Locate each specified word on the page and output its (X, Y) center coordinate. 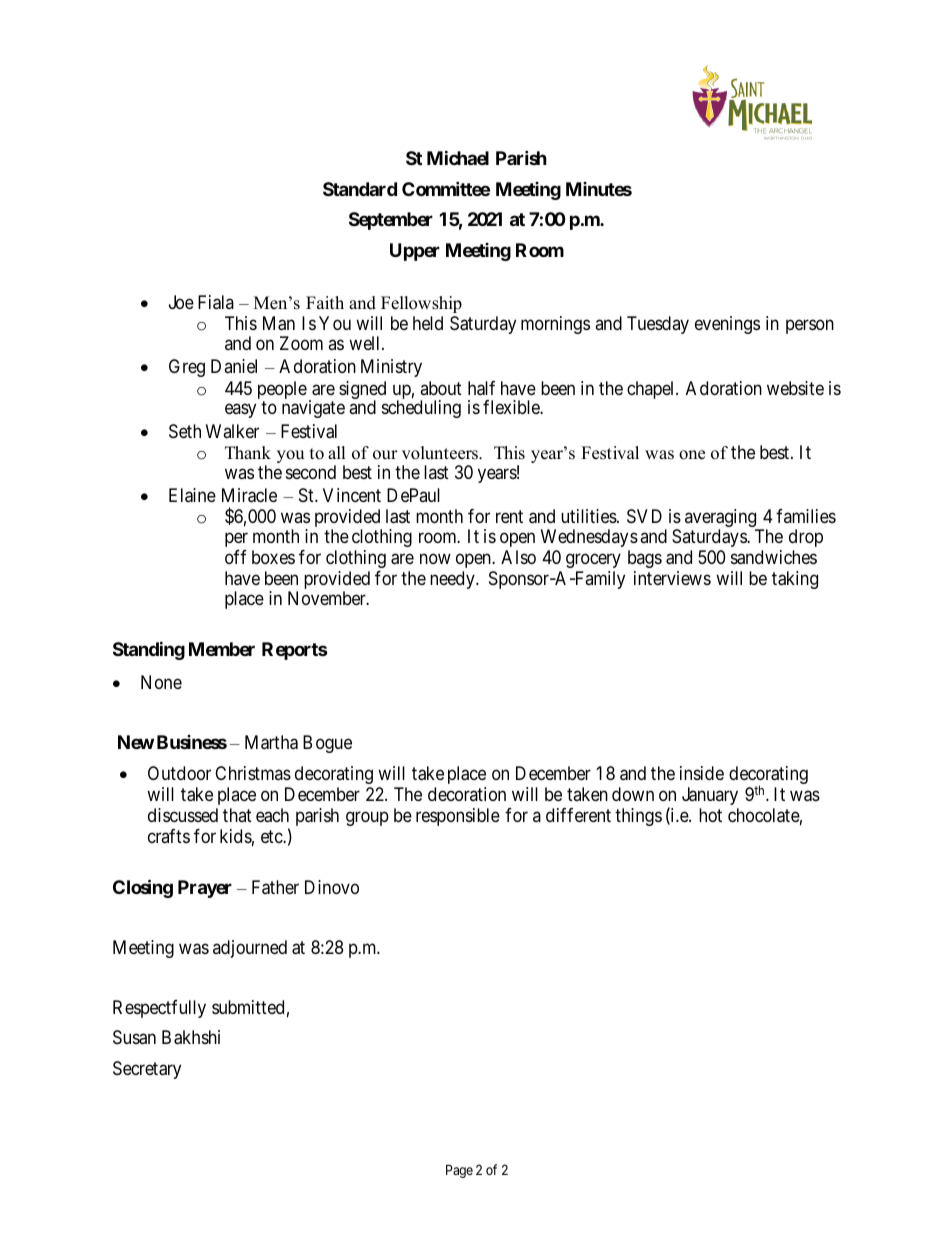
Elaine (192, 495)
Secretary (147, 1070)
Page (459, 1171)
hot (710, 815)
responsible (458, 817)
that (237, 815)
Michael (458, 158)
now (435, 558)
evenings (727, 325)
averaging (722, 519)
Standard (360, 189)
